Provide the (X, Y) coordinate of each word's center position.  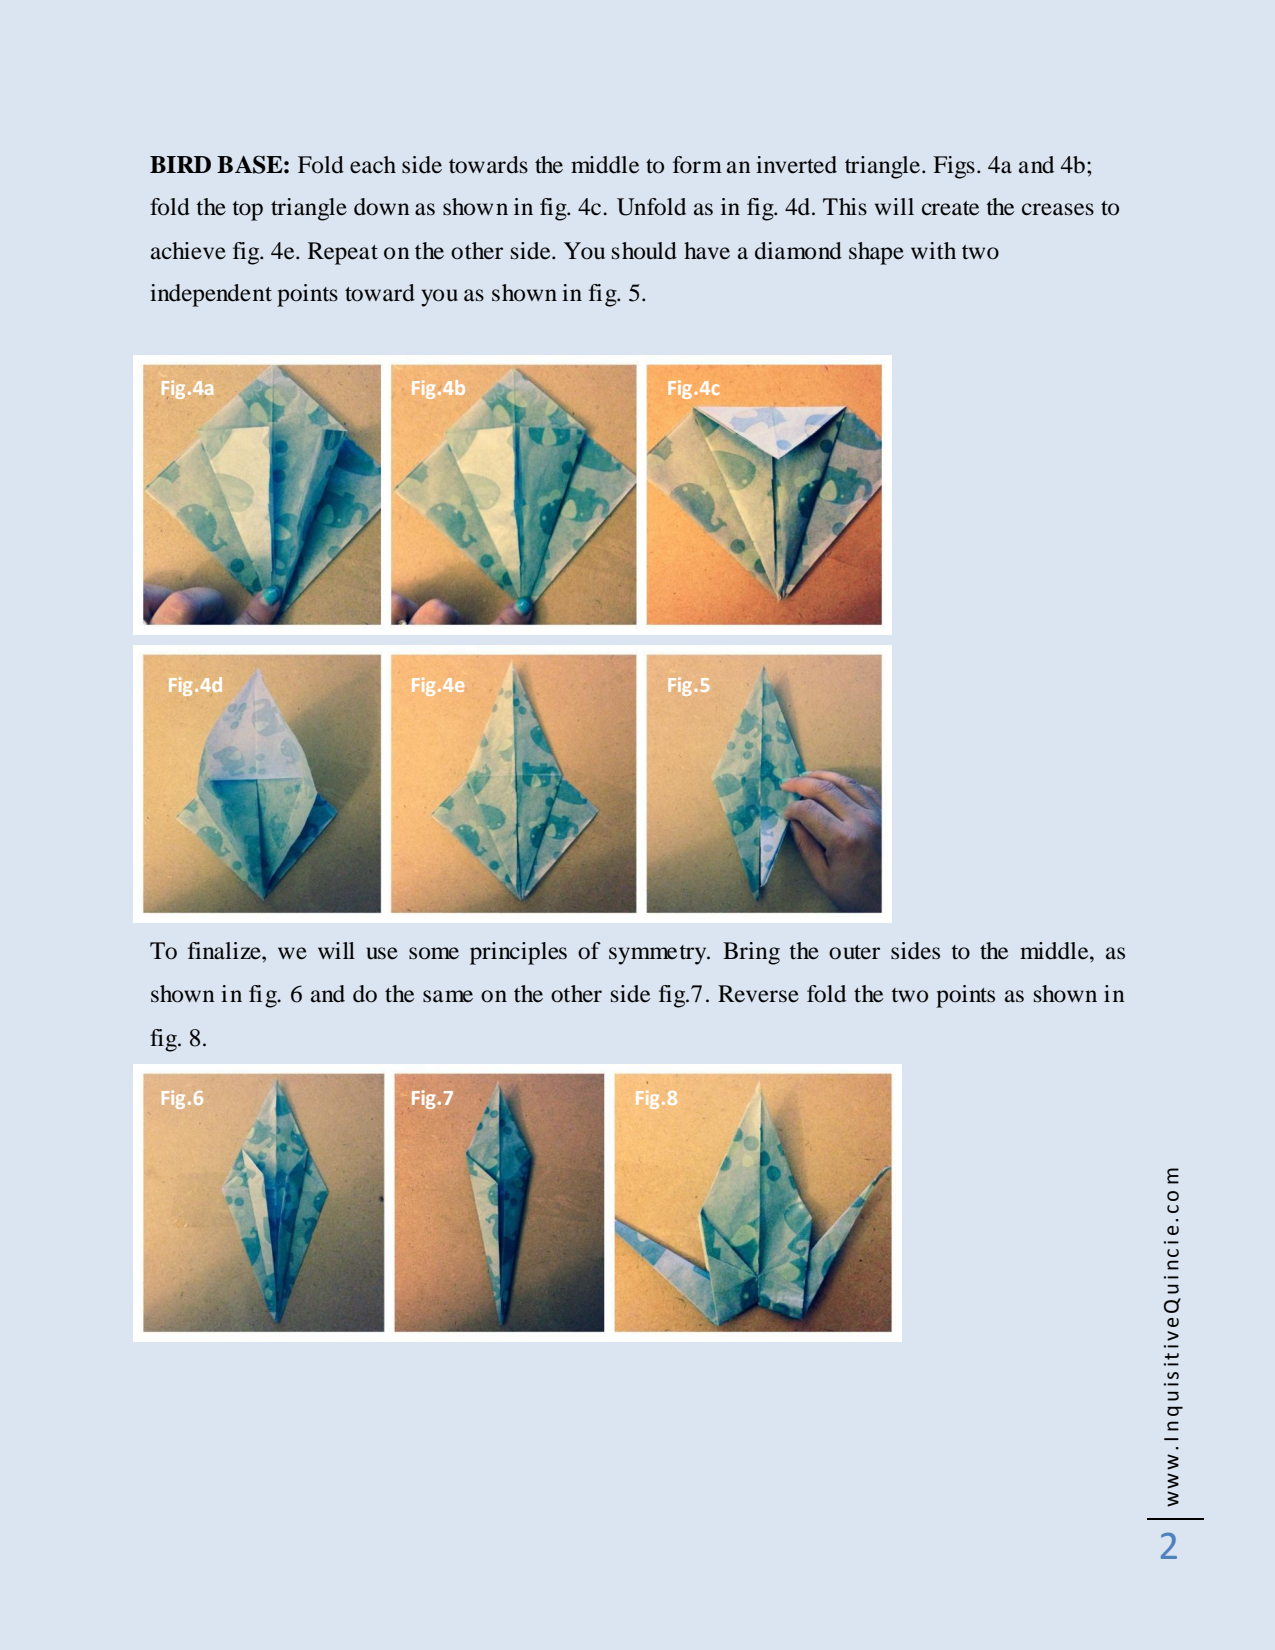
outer (854, 952)
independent (211, 295)
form (697, 165)
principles (518, 953)
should (644, 251)
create (950, 208)
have (707, 251)
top (248, 211)
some (434, 953)
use (382, 953)
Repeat (343, 253)
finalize (225, 951)
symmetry (659, 955)
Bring (751, 953)
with (933, 251)
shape (876, 253)
